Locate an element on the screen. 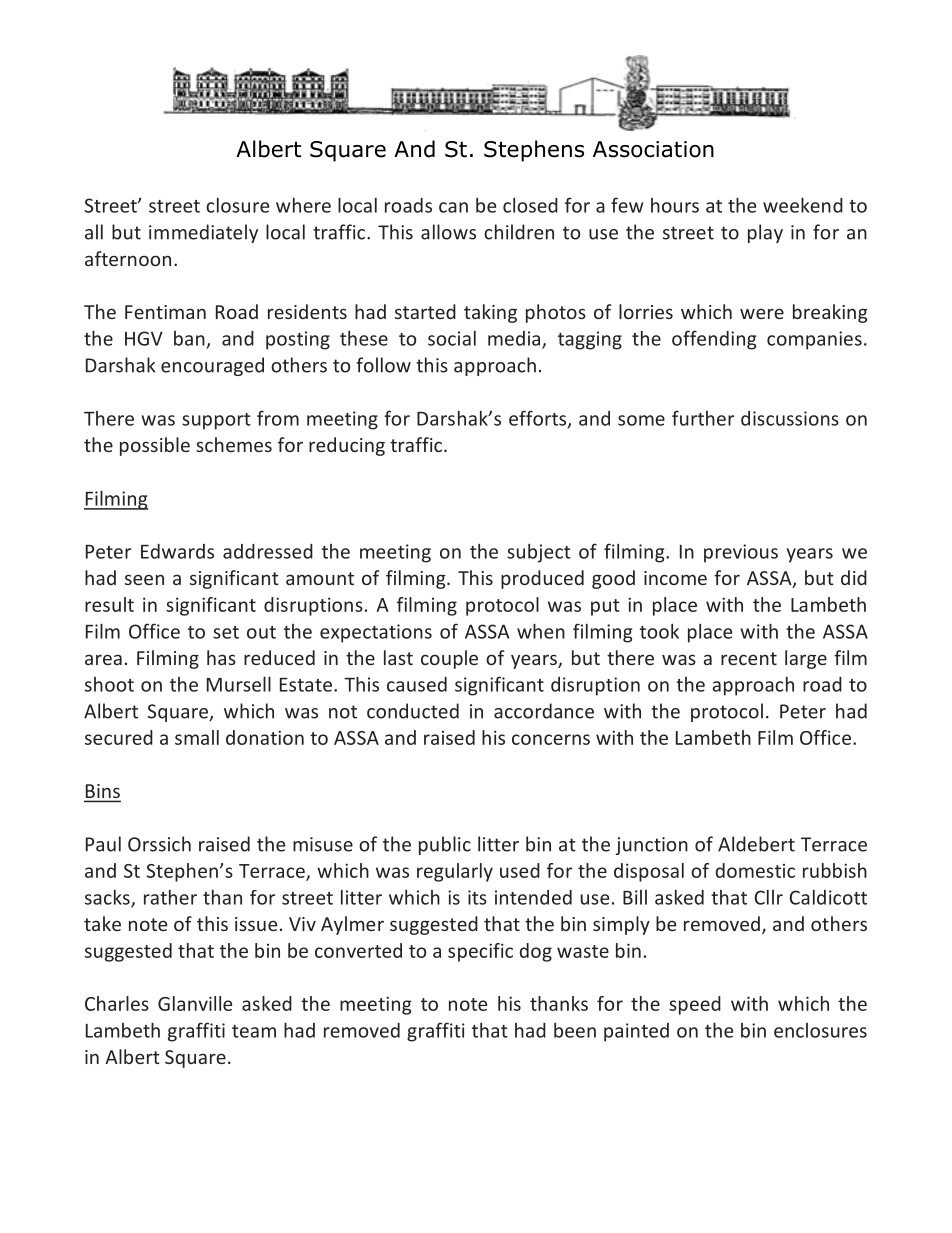 This screenshot has width=952, height=1233. conducted is located at coordinates (413, 711).
